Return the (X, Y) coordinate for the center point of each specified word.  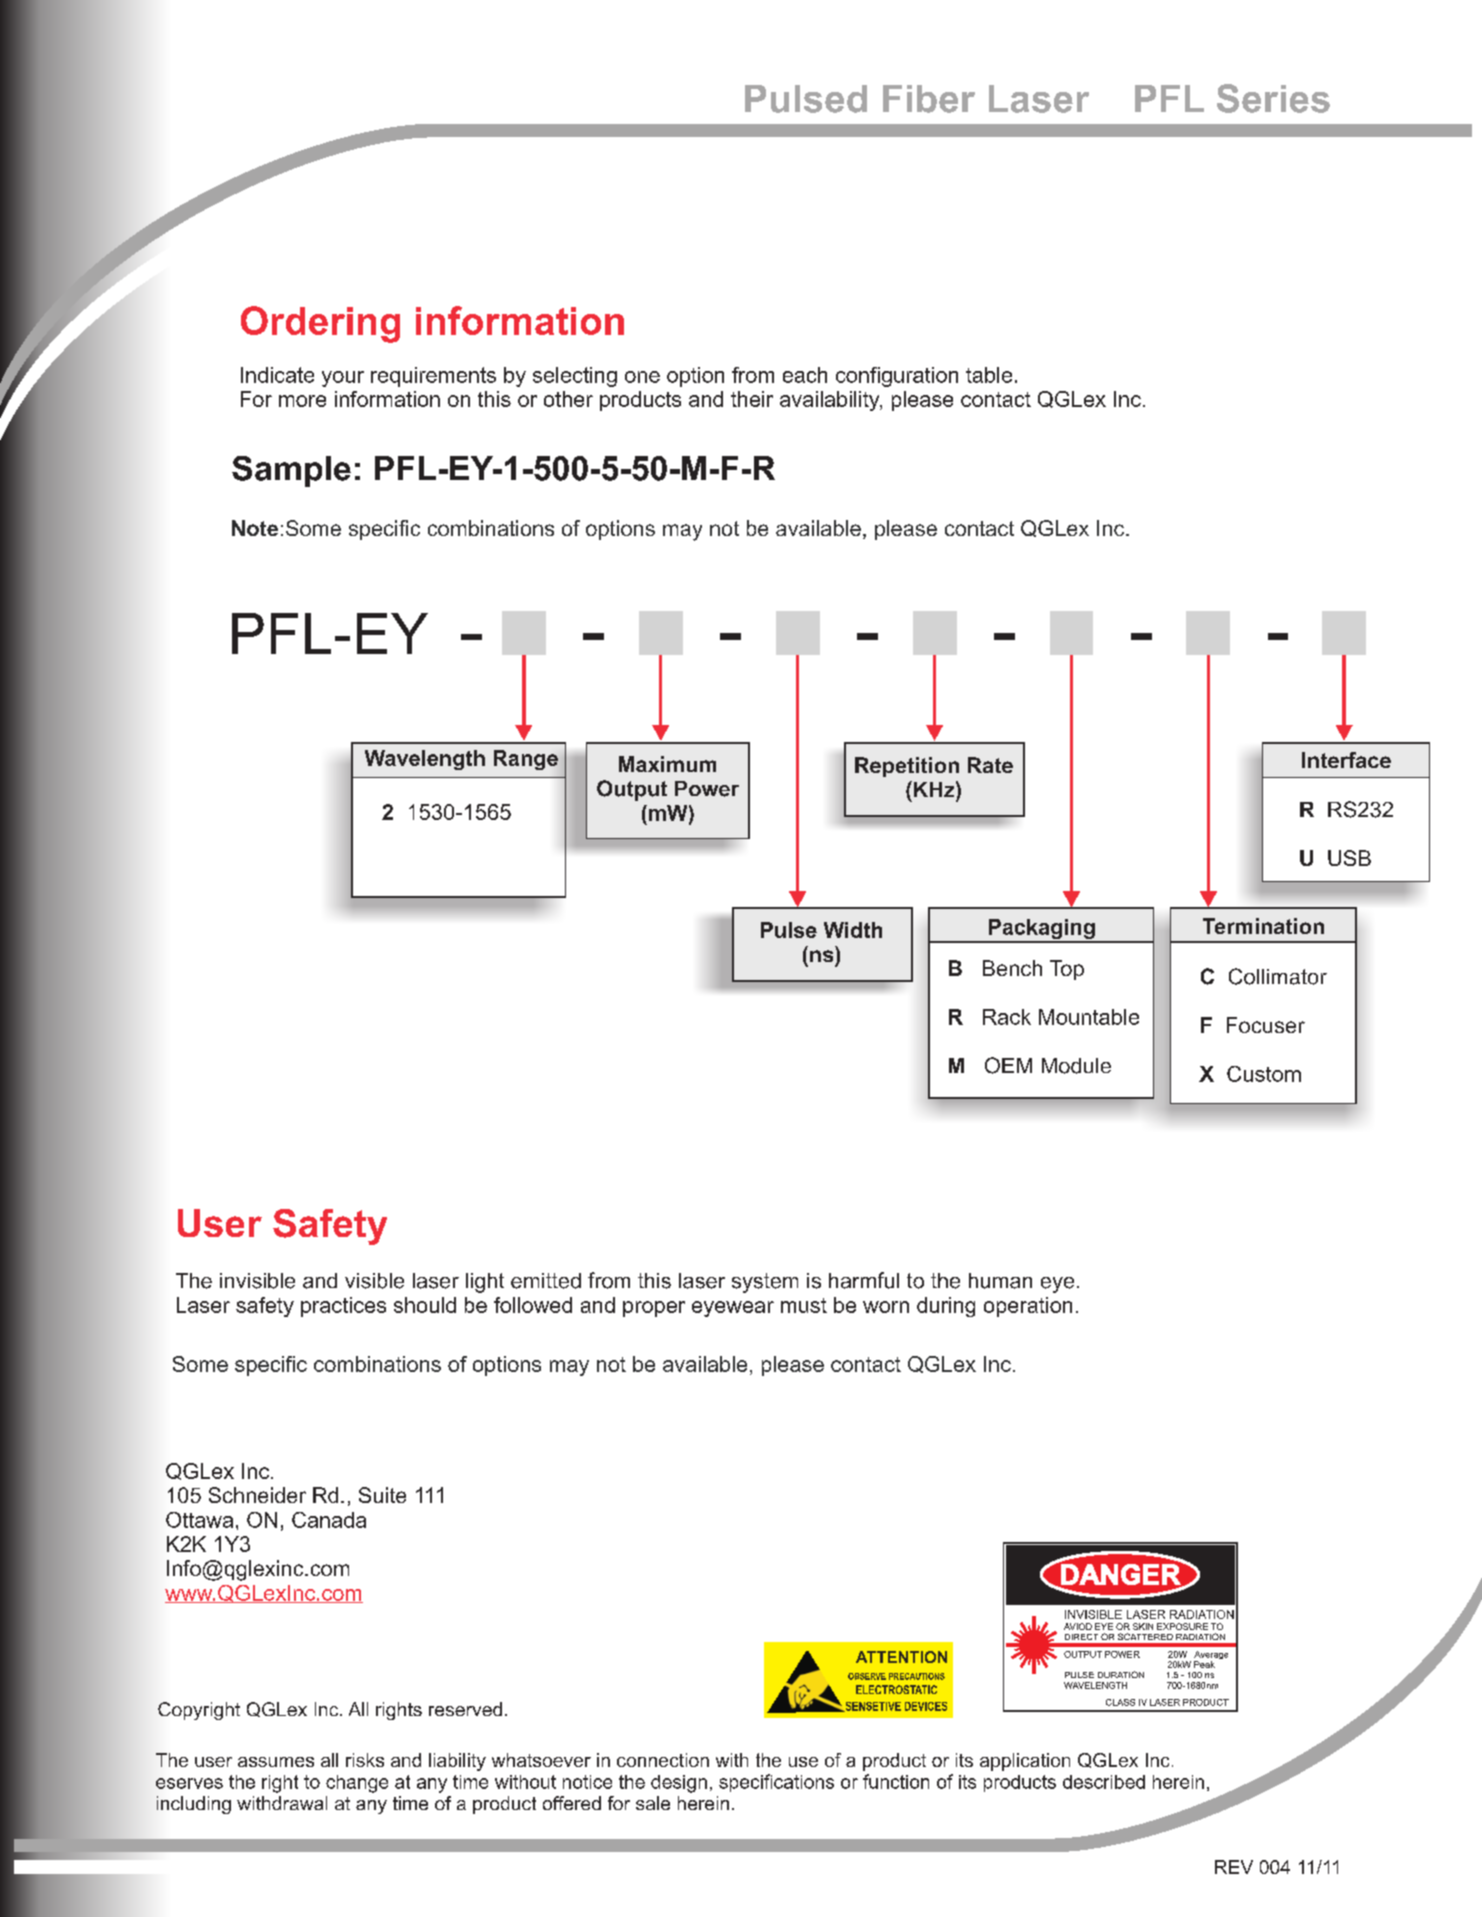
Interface (1346, 760)
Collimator (1278, 976)
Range (526, 760)
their (752, 399)
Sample (291, 471)
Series (1273, 98)
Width (853, 930)
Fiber (929, 99)
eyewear (733, 1309)
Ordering (320, 324)
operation (1028, 1307)
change (357, 1784)
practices (343, 1307)
